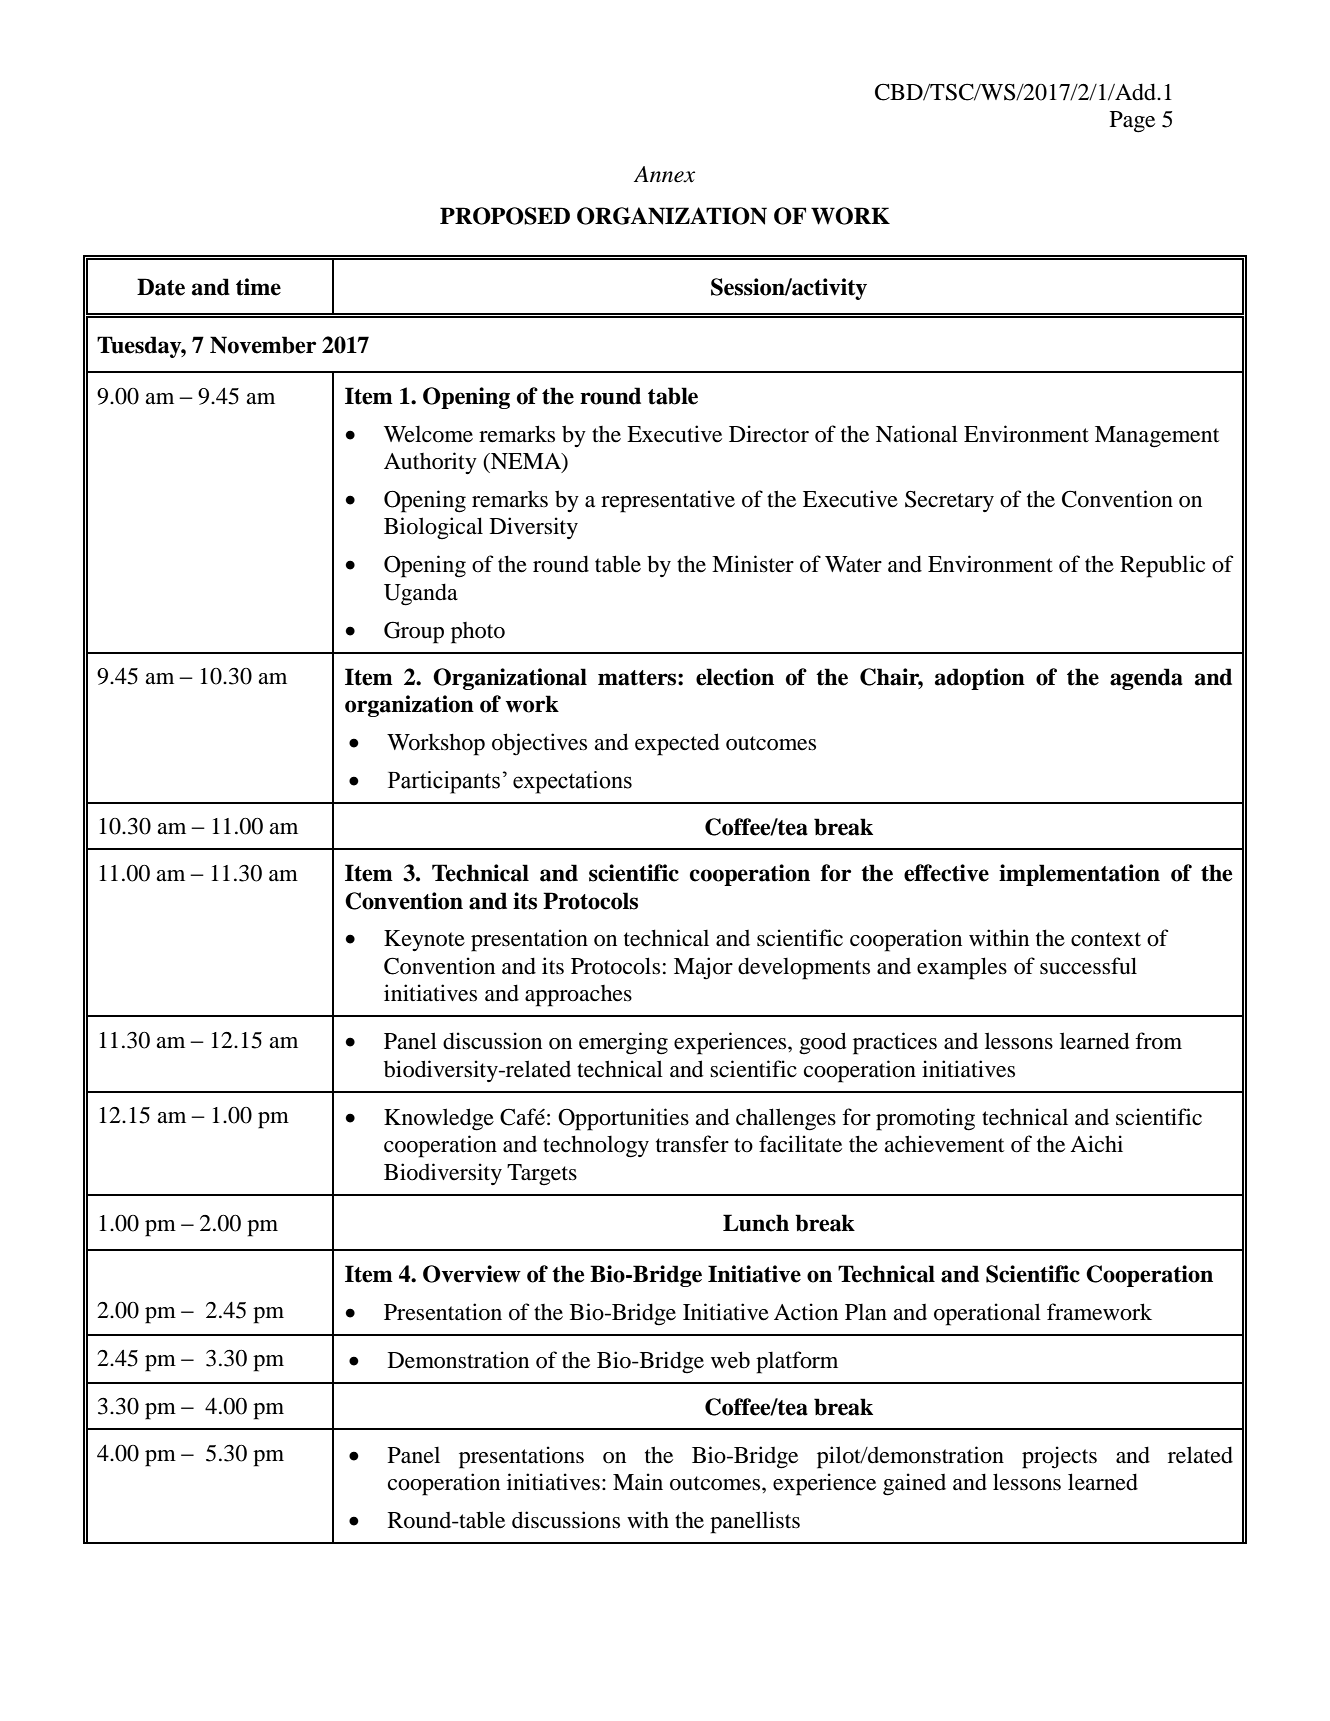 This screenshot has height=1721, width=1330. I want to click on expected, so click(677, 744).
